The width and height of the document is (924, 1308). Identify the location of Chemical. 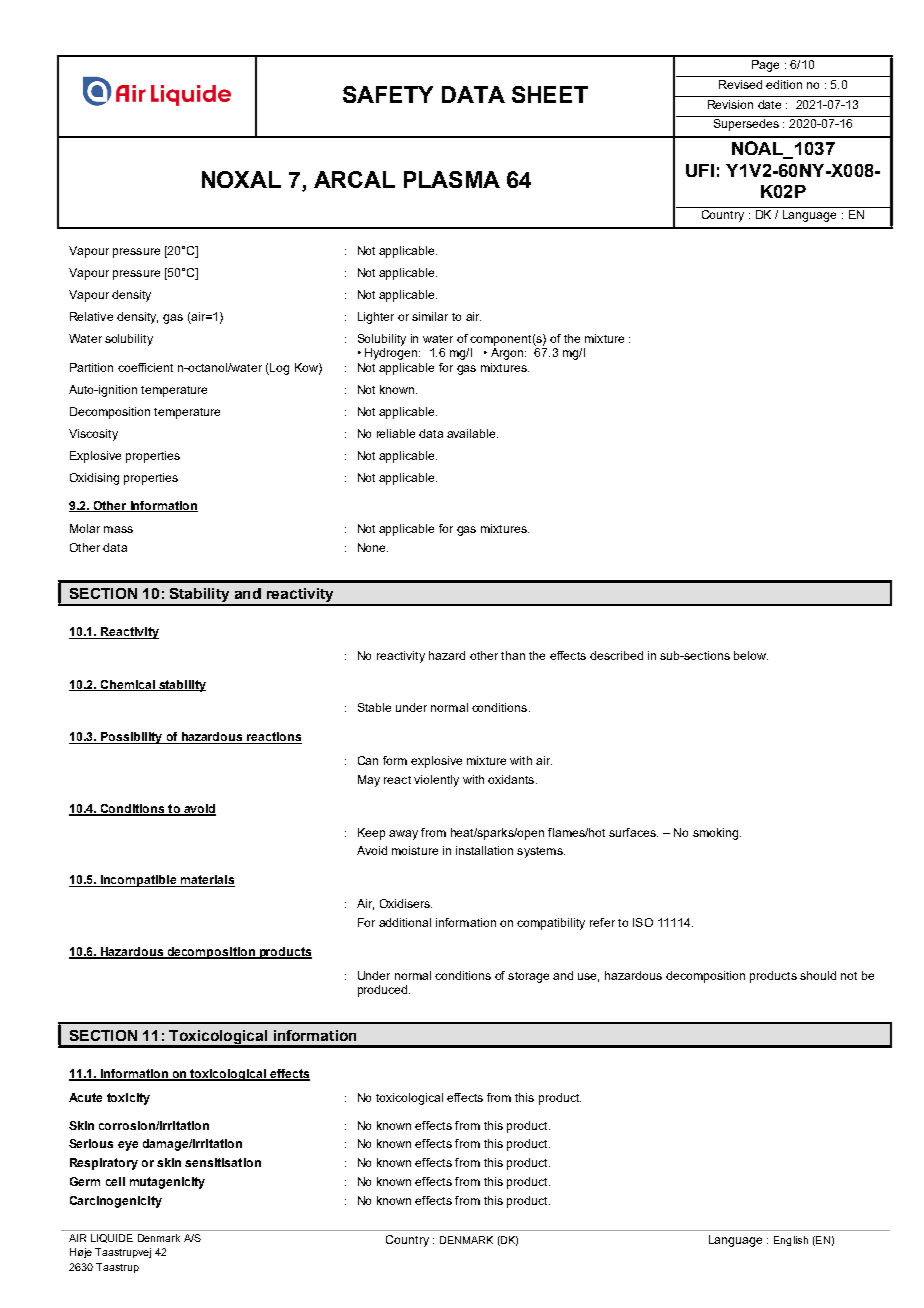
(127, 685).
